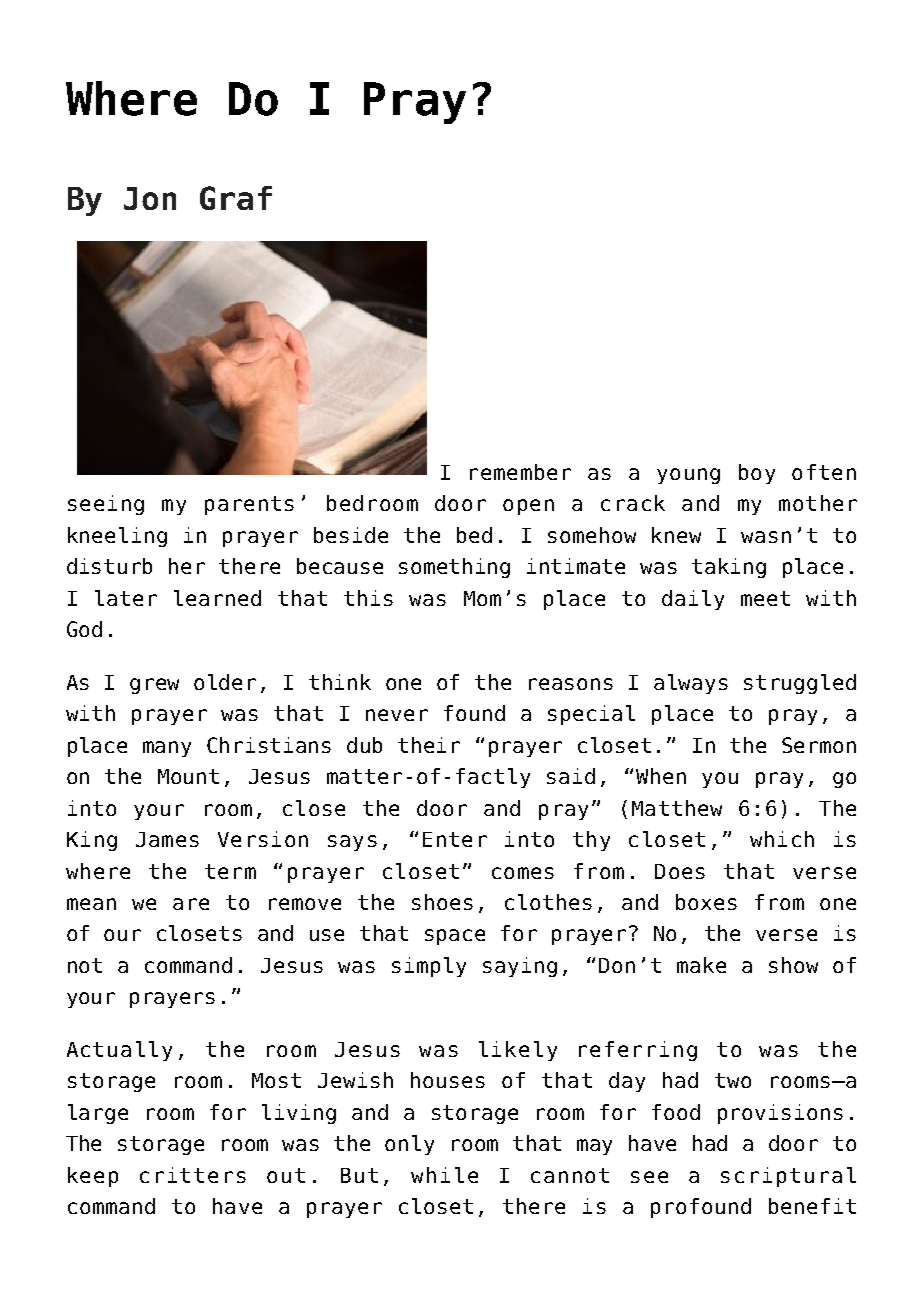 This screenshot has height=1308, width=924. Describe the element at coordinates (691, 684) in the screenshot. I see `always` at that location.
